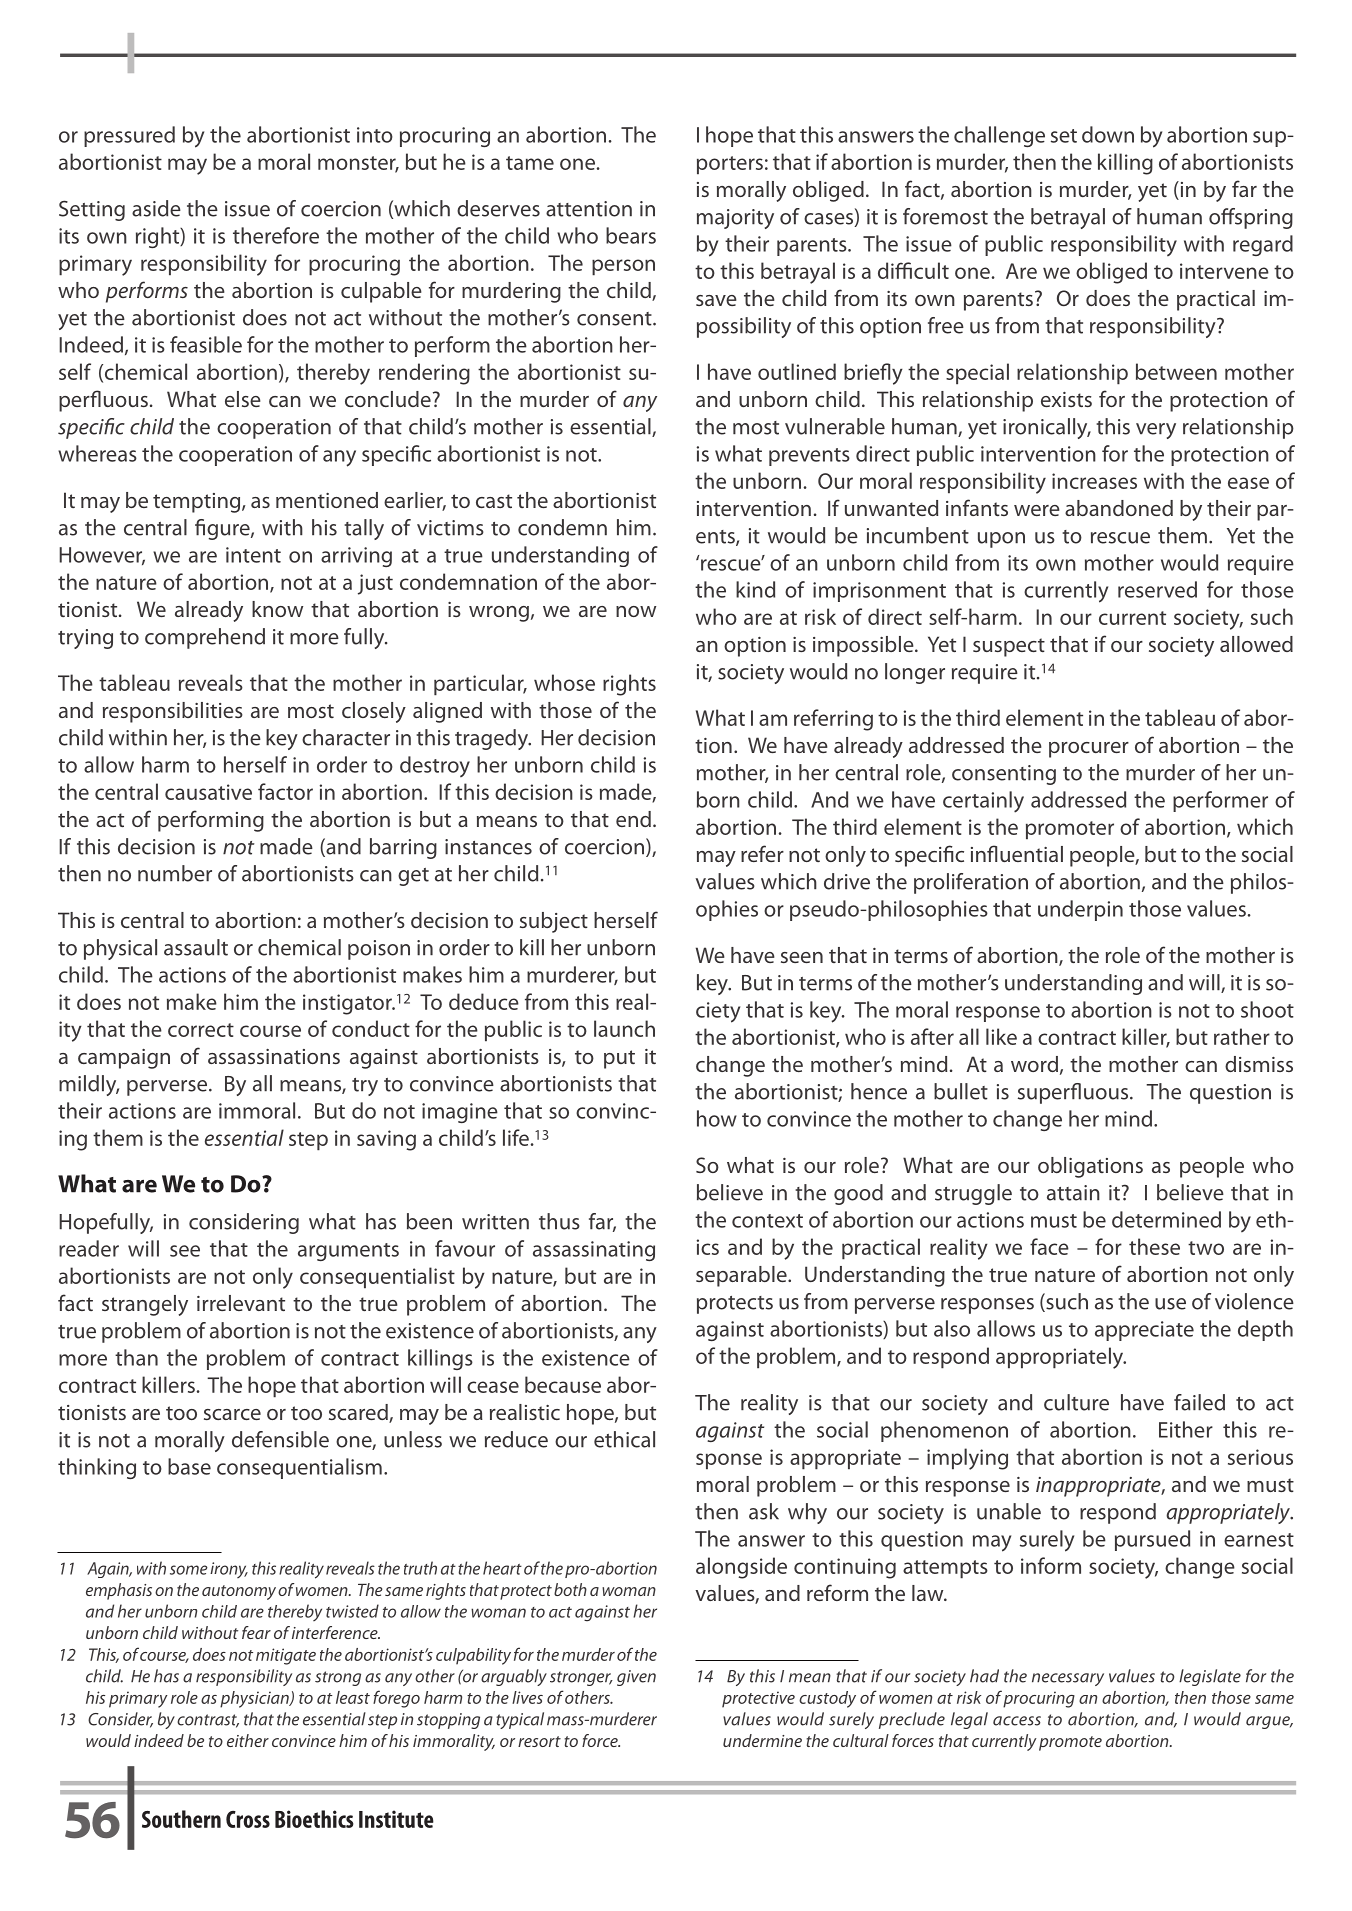 The height and width of the page is (1911, 1352). Describe the element at coordinates (594, 1251) in the page. I see `assassinating` at that location.
